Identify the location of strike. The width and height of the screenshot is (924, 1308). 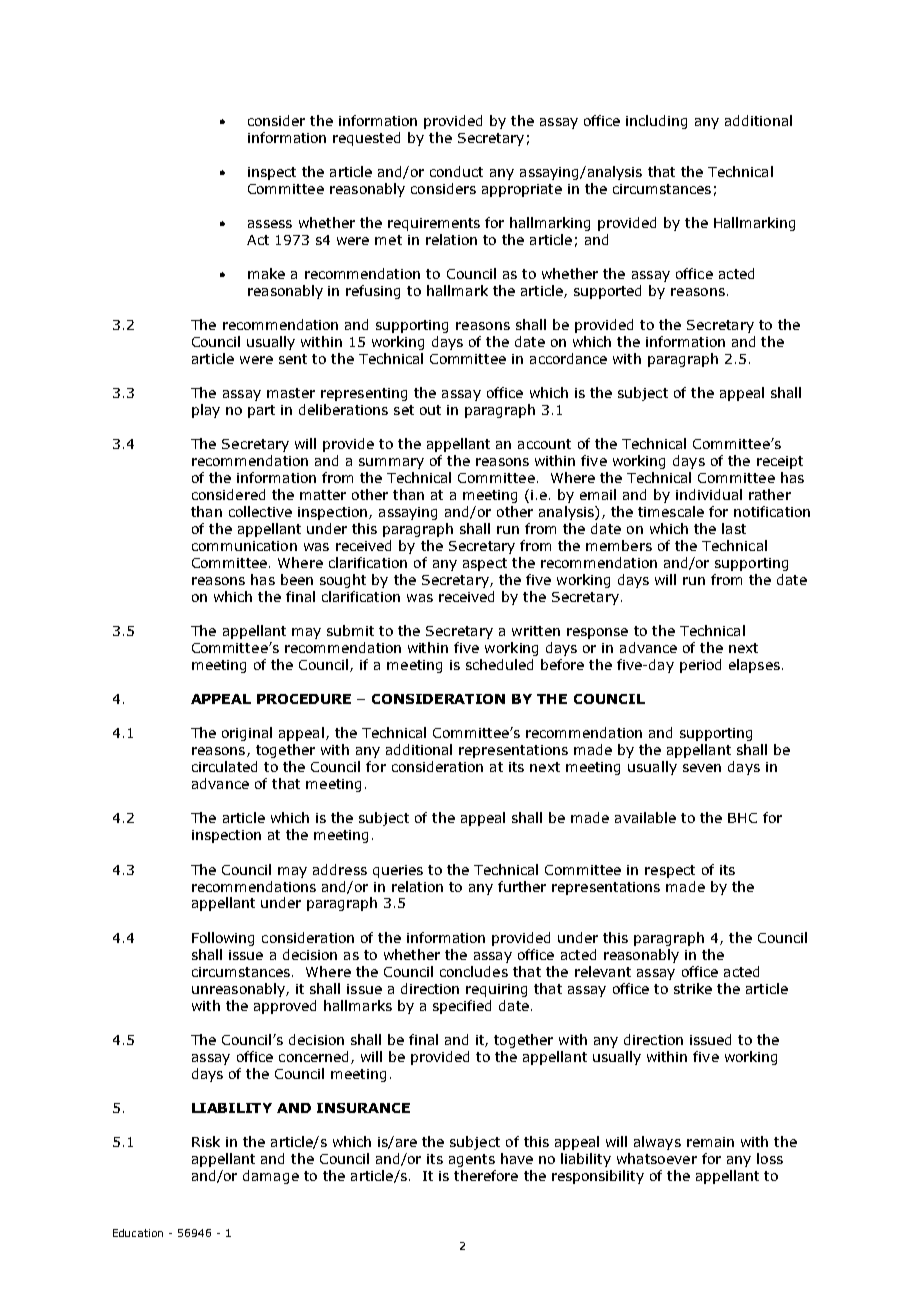
(693, 988).
